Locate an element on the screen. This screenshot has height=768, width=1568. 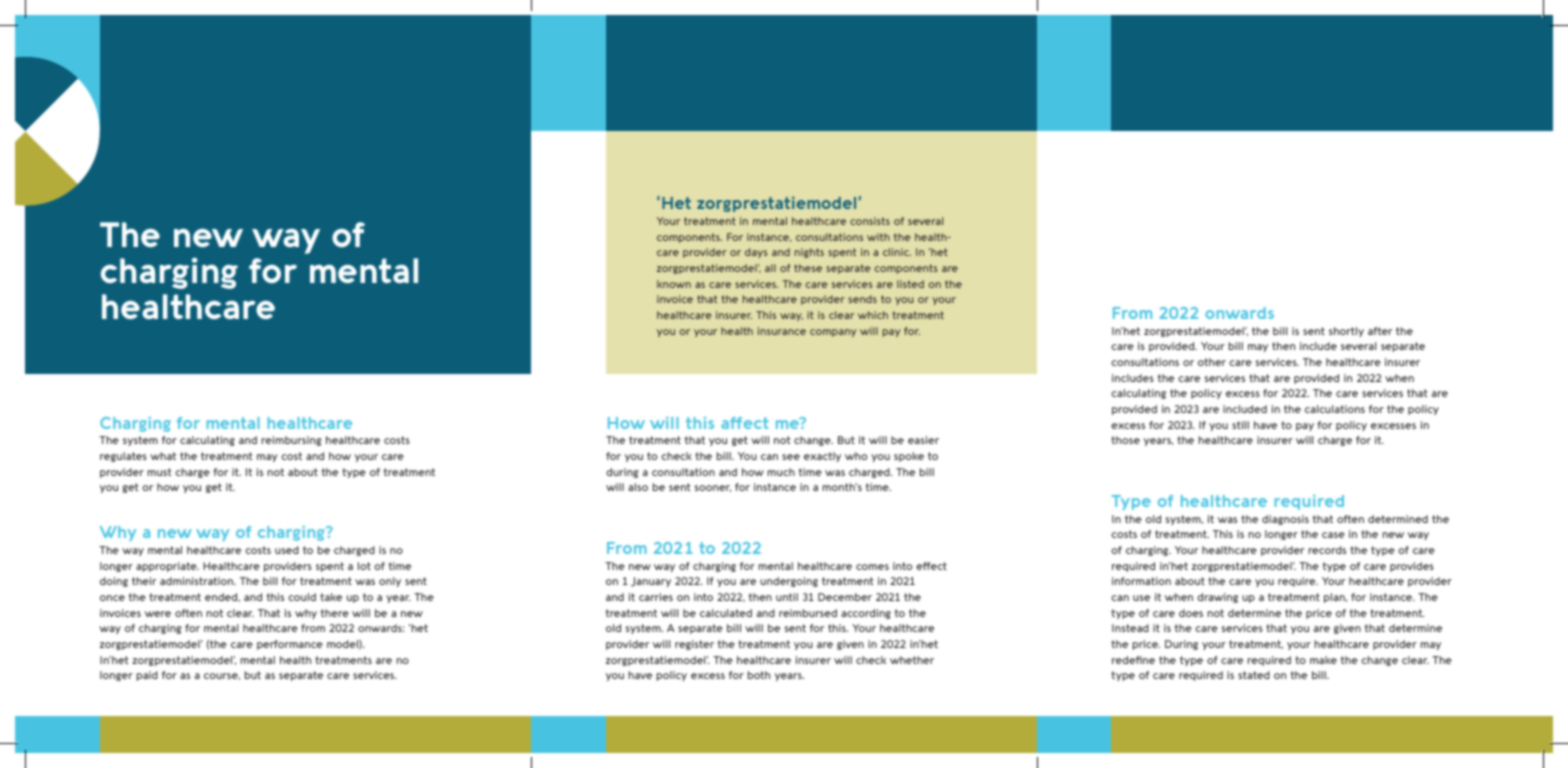
see is located at coordinates (791, 457).
